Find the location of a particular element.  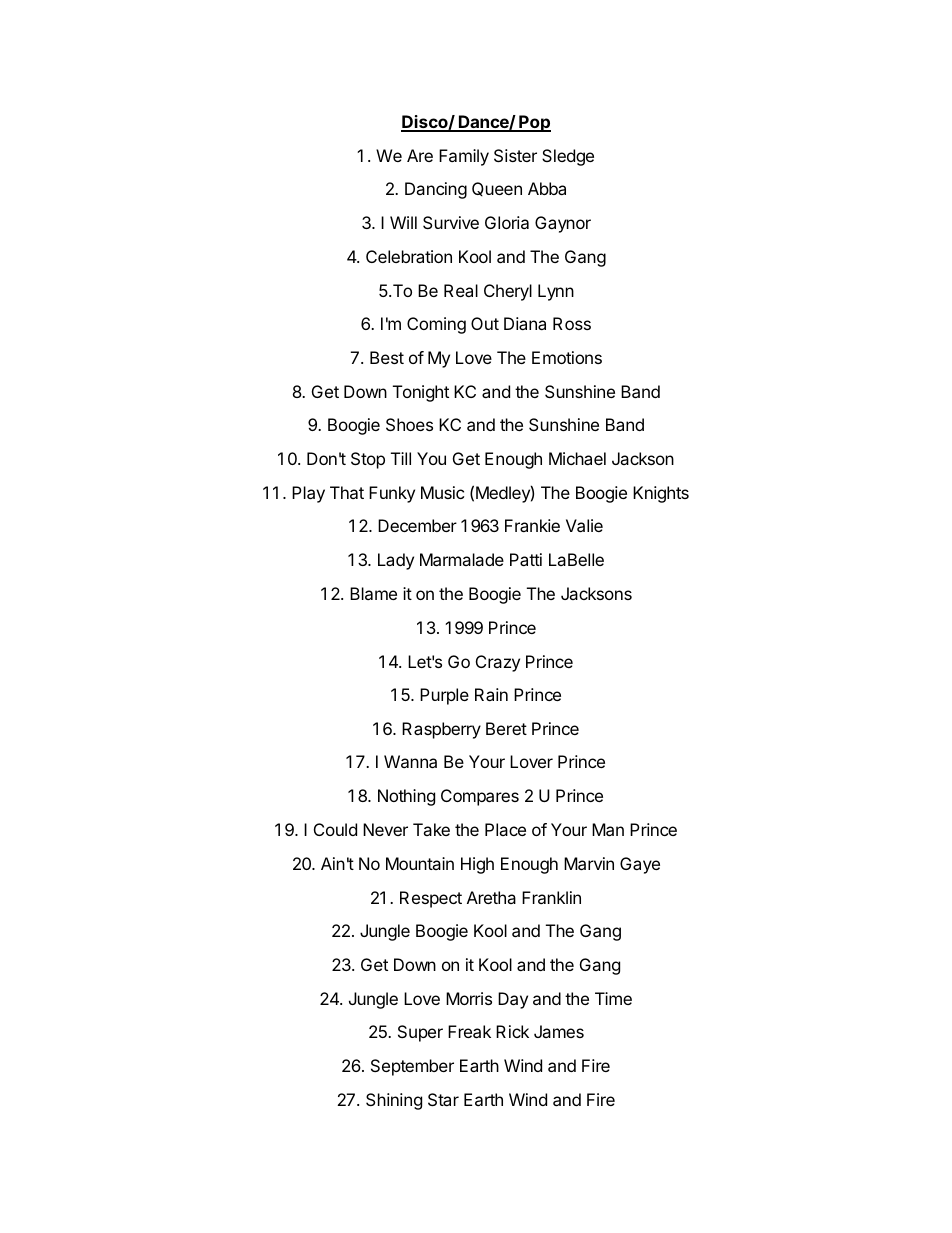

Knights is located at coordinates (661, 494).
